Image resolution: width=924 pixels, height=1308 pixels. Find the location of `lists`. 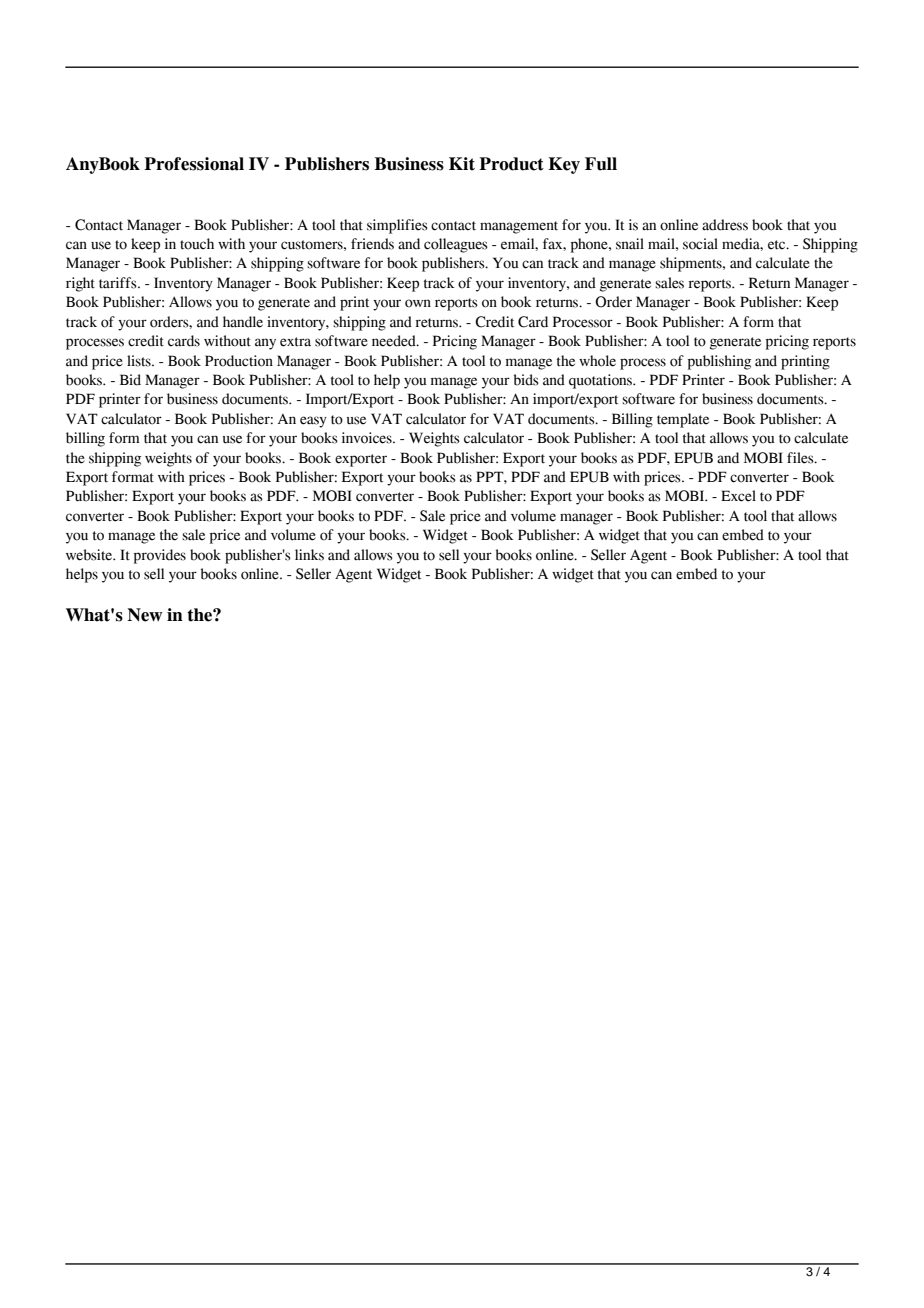

lists is located at coordinates (140, 361).
